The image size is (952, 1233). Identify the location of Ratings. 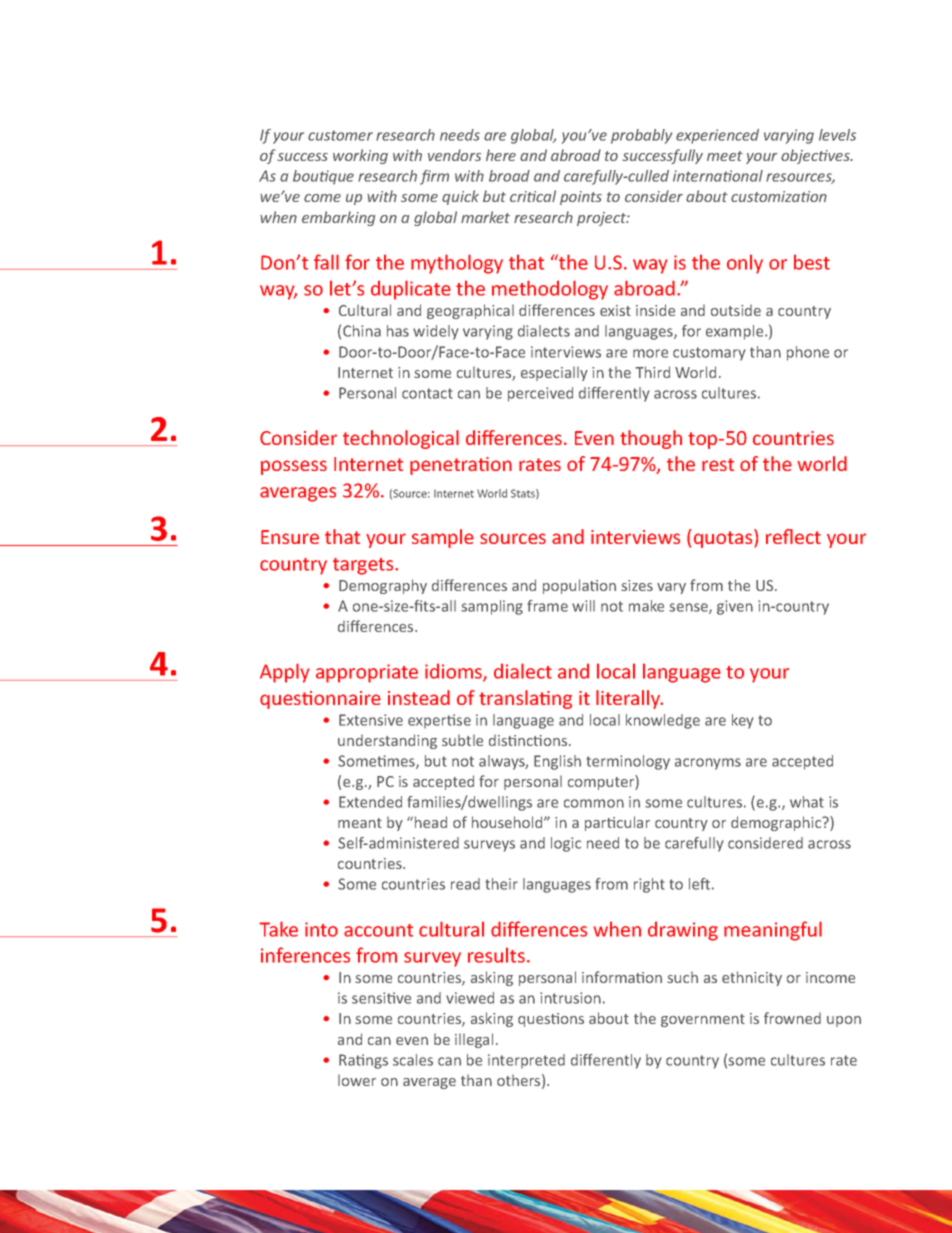
(363, 1061).
